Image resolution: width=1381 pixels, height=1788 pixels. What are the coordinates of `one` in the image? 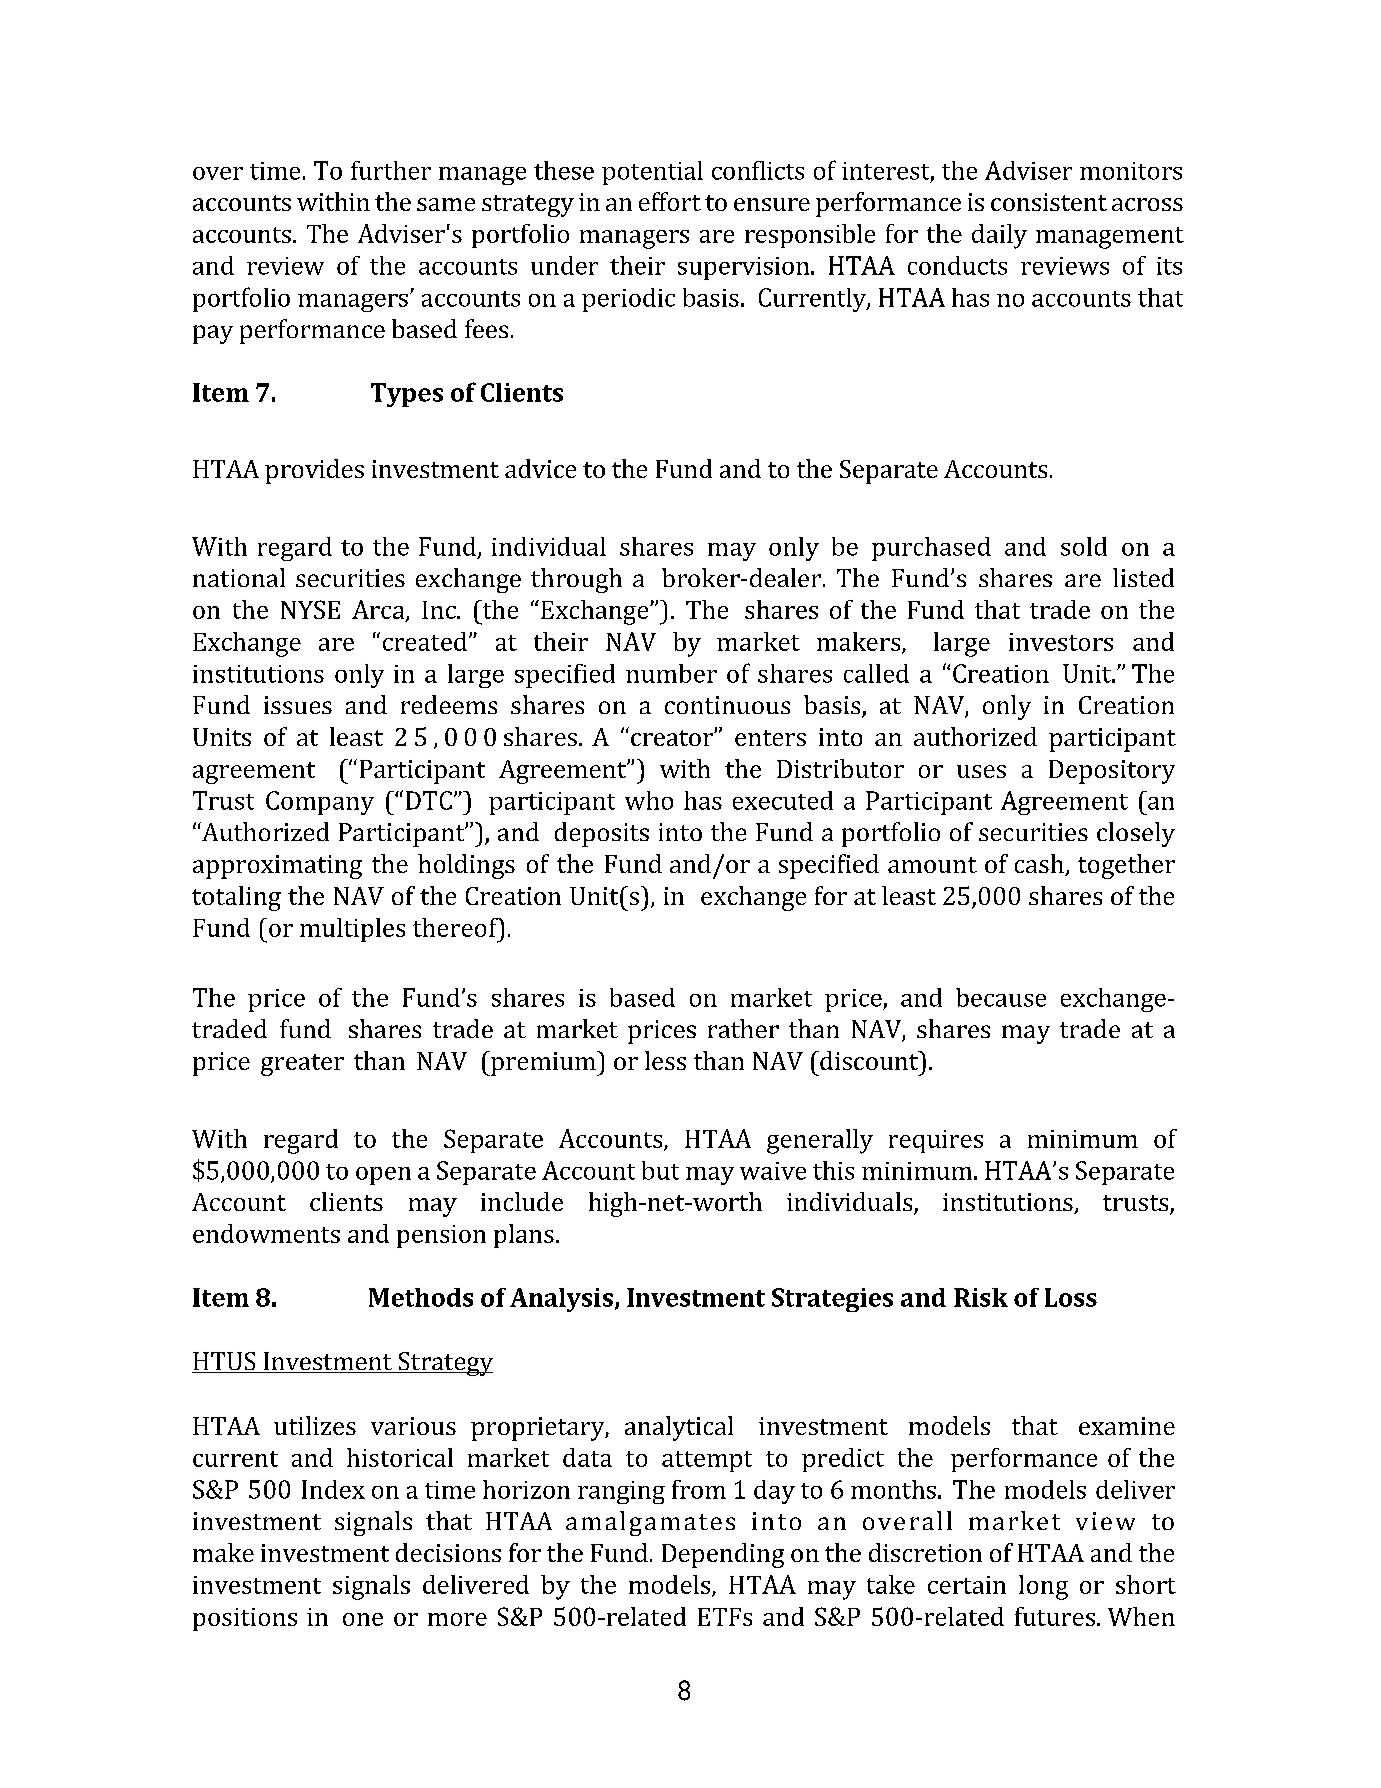 It's located at (363, 1619).
